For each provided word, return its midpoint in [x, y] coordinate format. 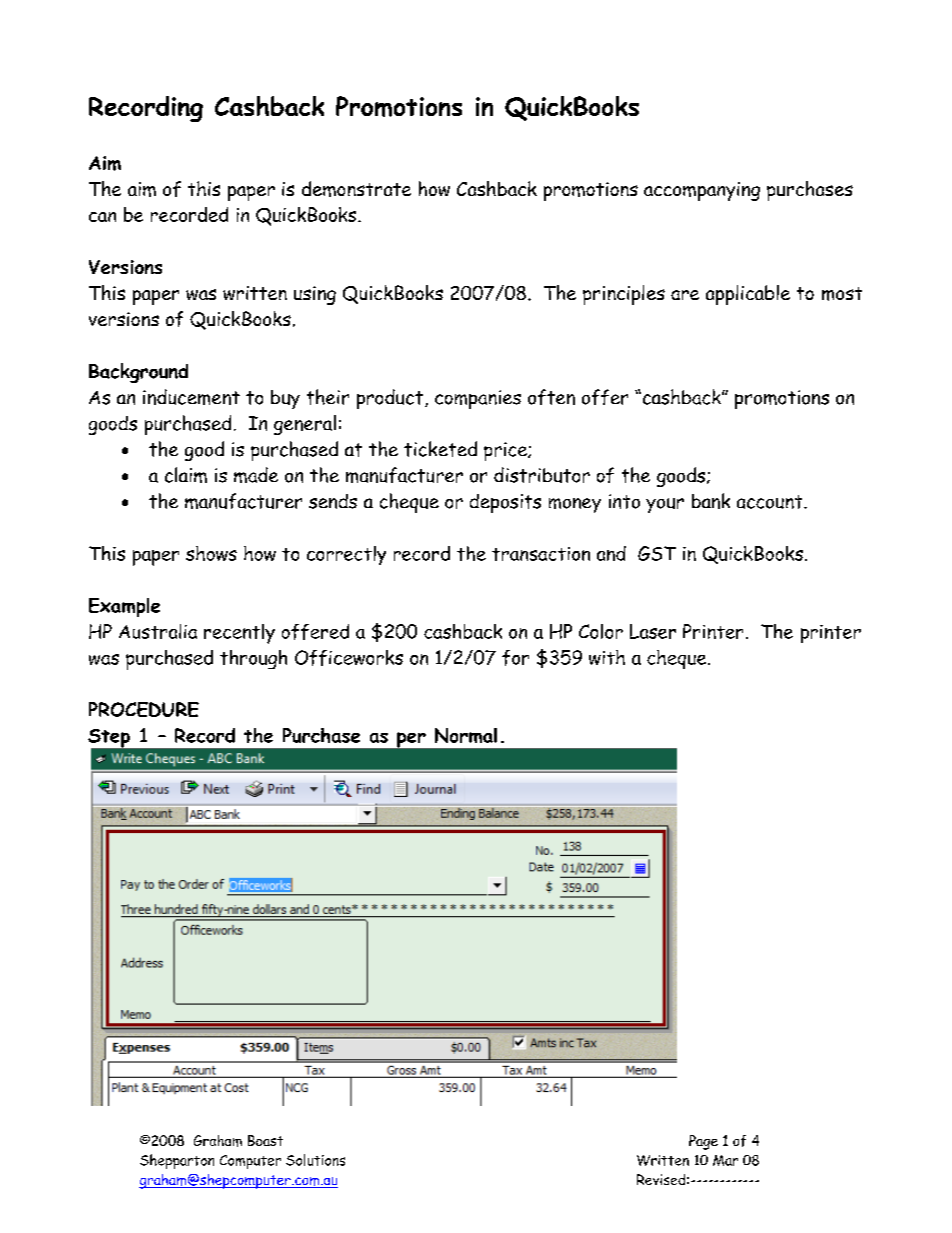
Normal [466, 735]
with [607, 657]
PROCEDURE [144, 709]
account [771, 502]
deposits [505, 503]
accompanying [702, 191]
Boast [265, 1140]
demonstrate [356, 189]
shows [211, 553]
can [102, 217]
